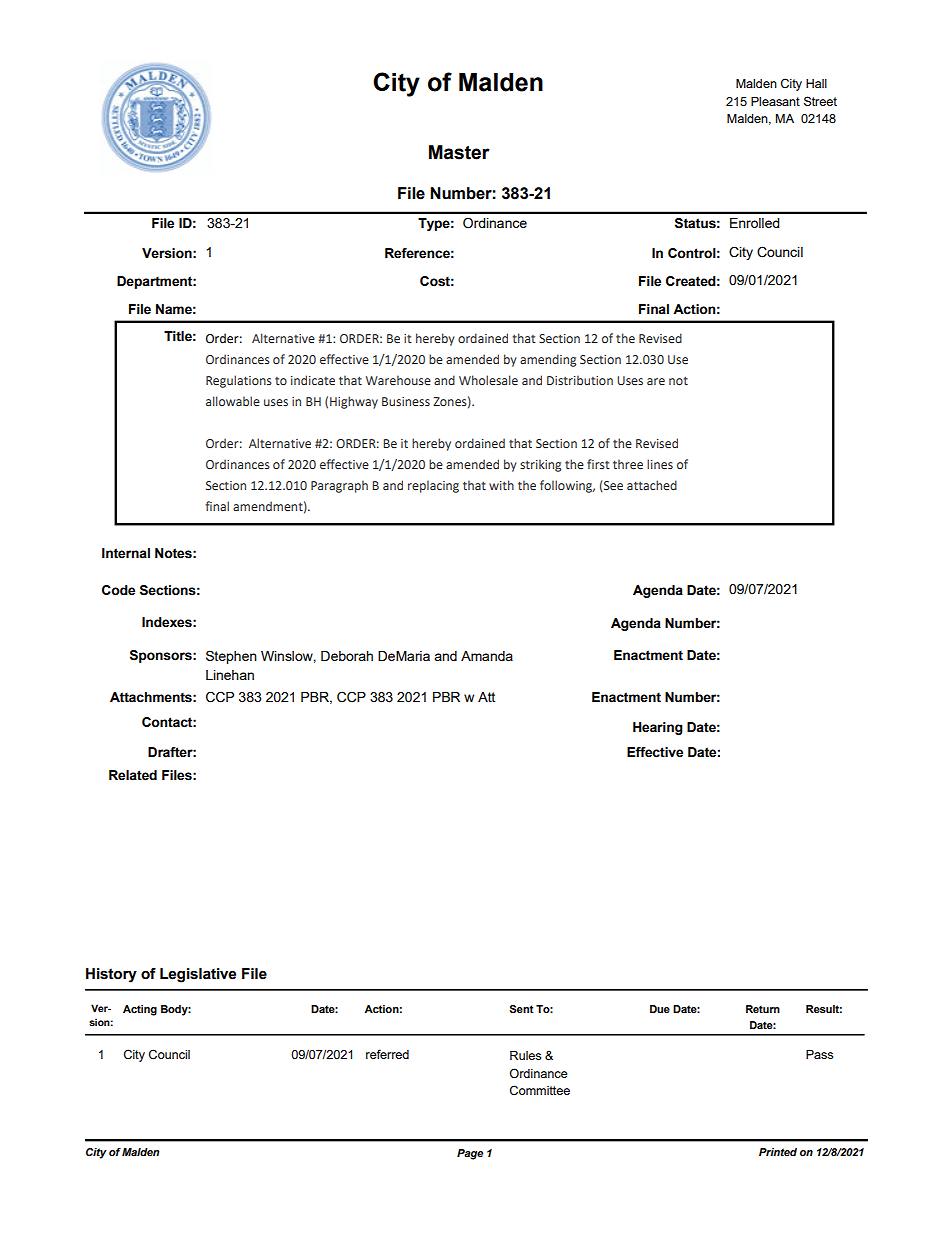 The width and height of the screenshot is (952, 1233). What do you see at coordinates (775, 101) in the screenshot?
I see `Pleasant` at bounding box center [775, 101].
